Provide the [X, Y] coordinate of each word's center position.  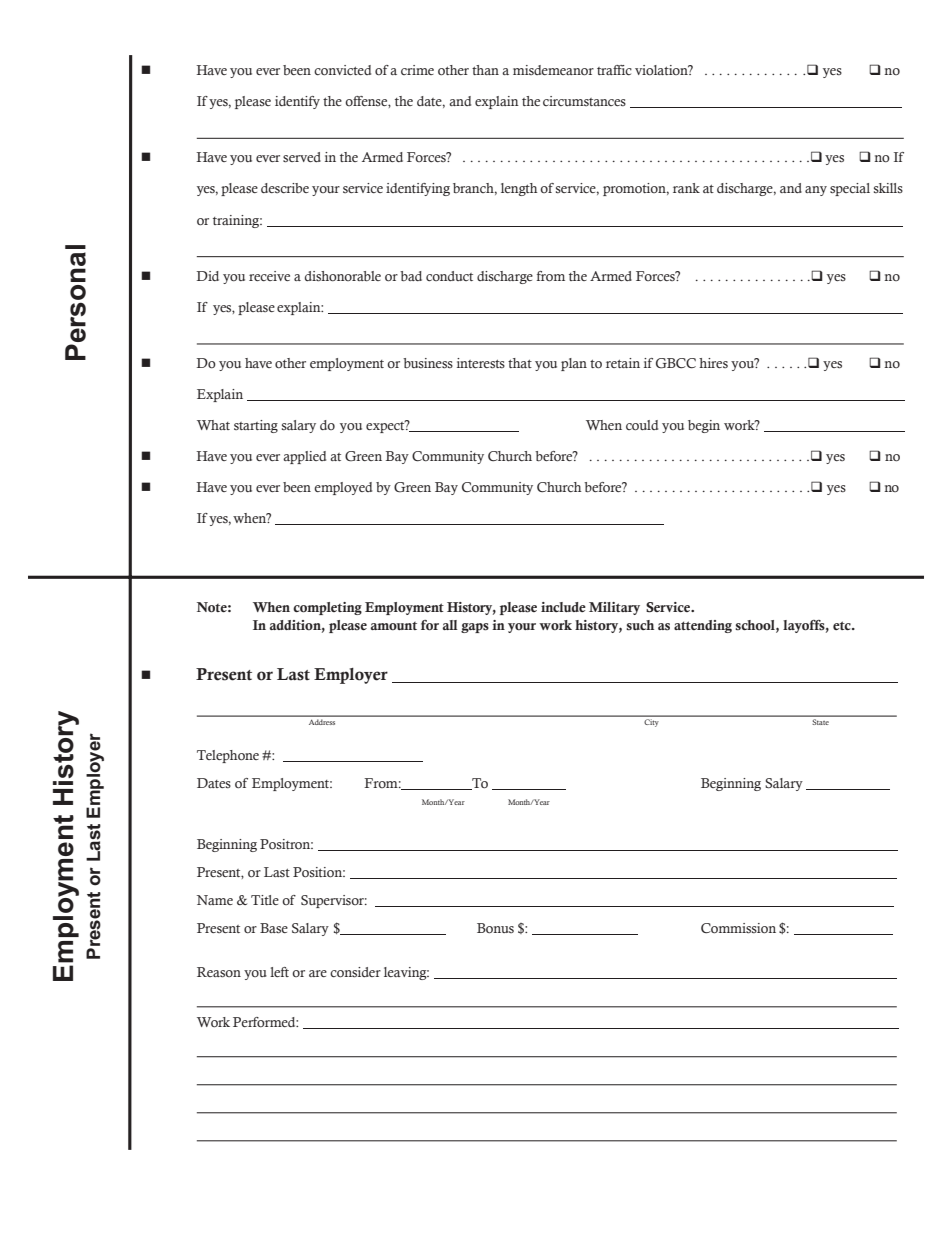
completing [327, 608]
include [563, 607]
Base [274, 928]
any [816, 191]
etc [843, 625]
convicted [342, 70]
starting [256, 426]
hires [713, 363]
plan [574, 364]
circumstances [584, 101]
